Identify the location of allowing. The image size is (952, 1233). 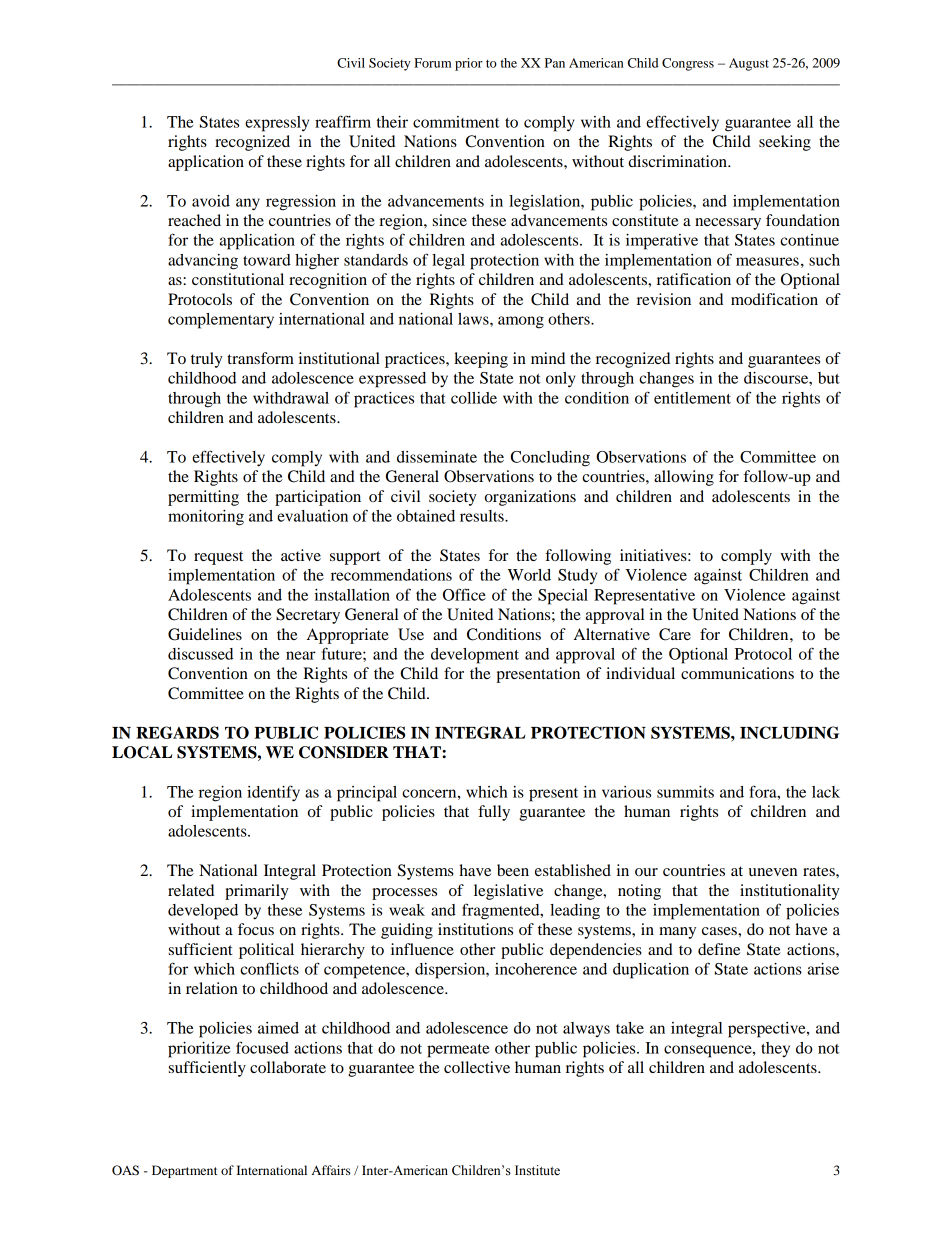
(684, 478).
